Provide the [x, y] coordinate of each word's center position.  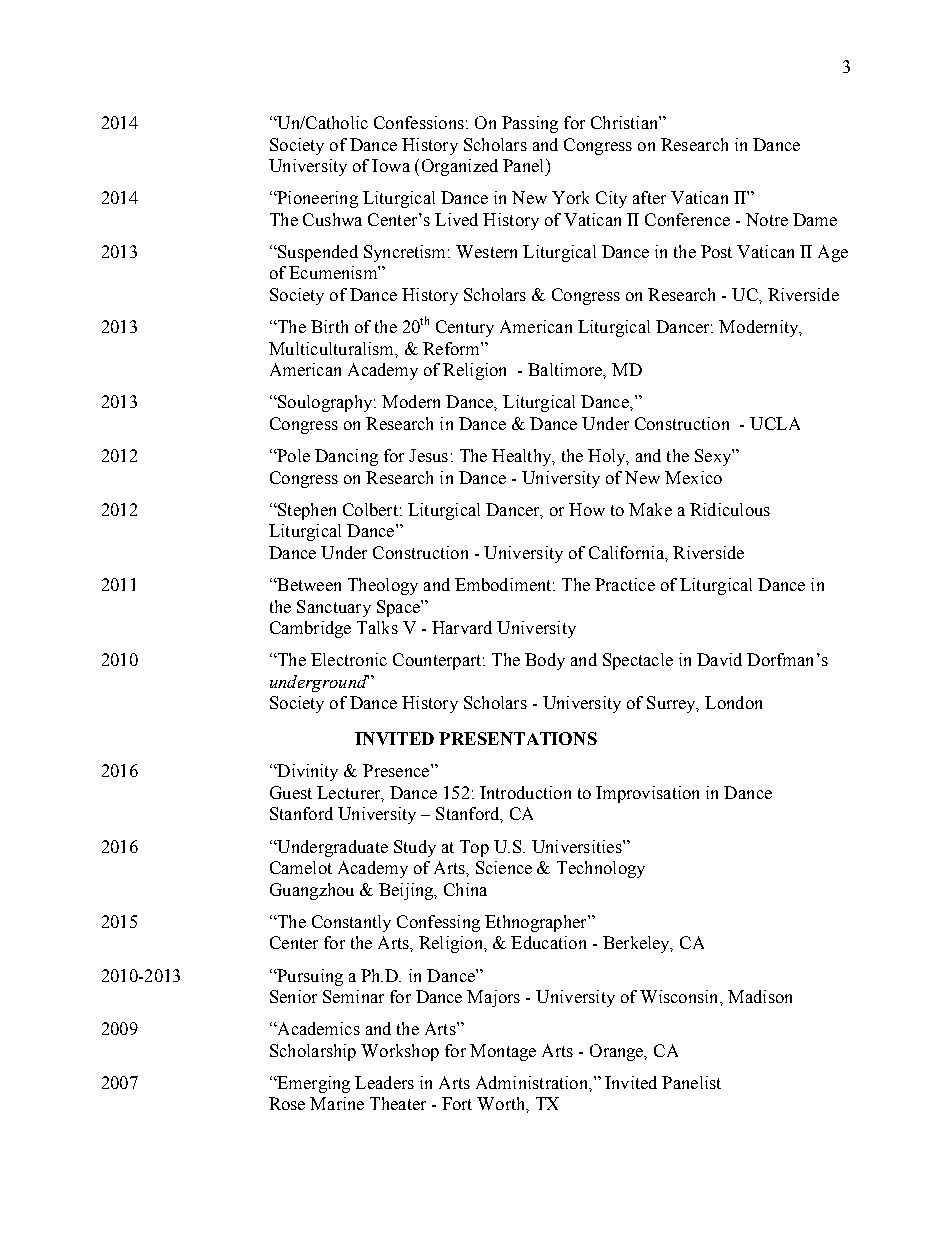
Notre [767, 219]
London [733, 702]
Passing [530, 124]
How [587, 509]
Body [545, 661]
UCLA [775, 423]
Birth [329, 326]
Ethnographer [537, 923]
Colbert [370, 509]
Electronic [349, 659]
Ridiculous [730, 509]
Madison [760, 996]
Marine [337, 1103]
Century [465, 328]
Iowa [391, 165]
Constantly [351, 923]
